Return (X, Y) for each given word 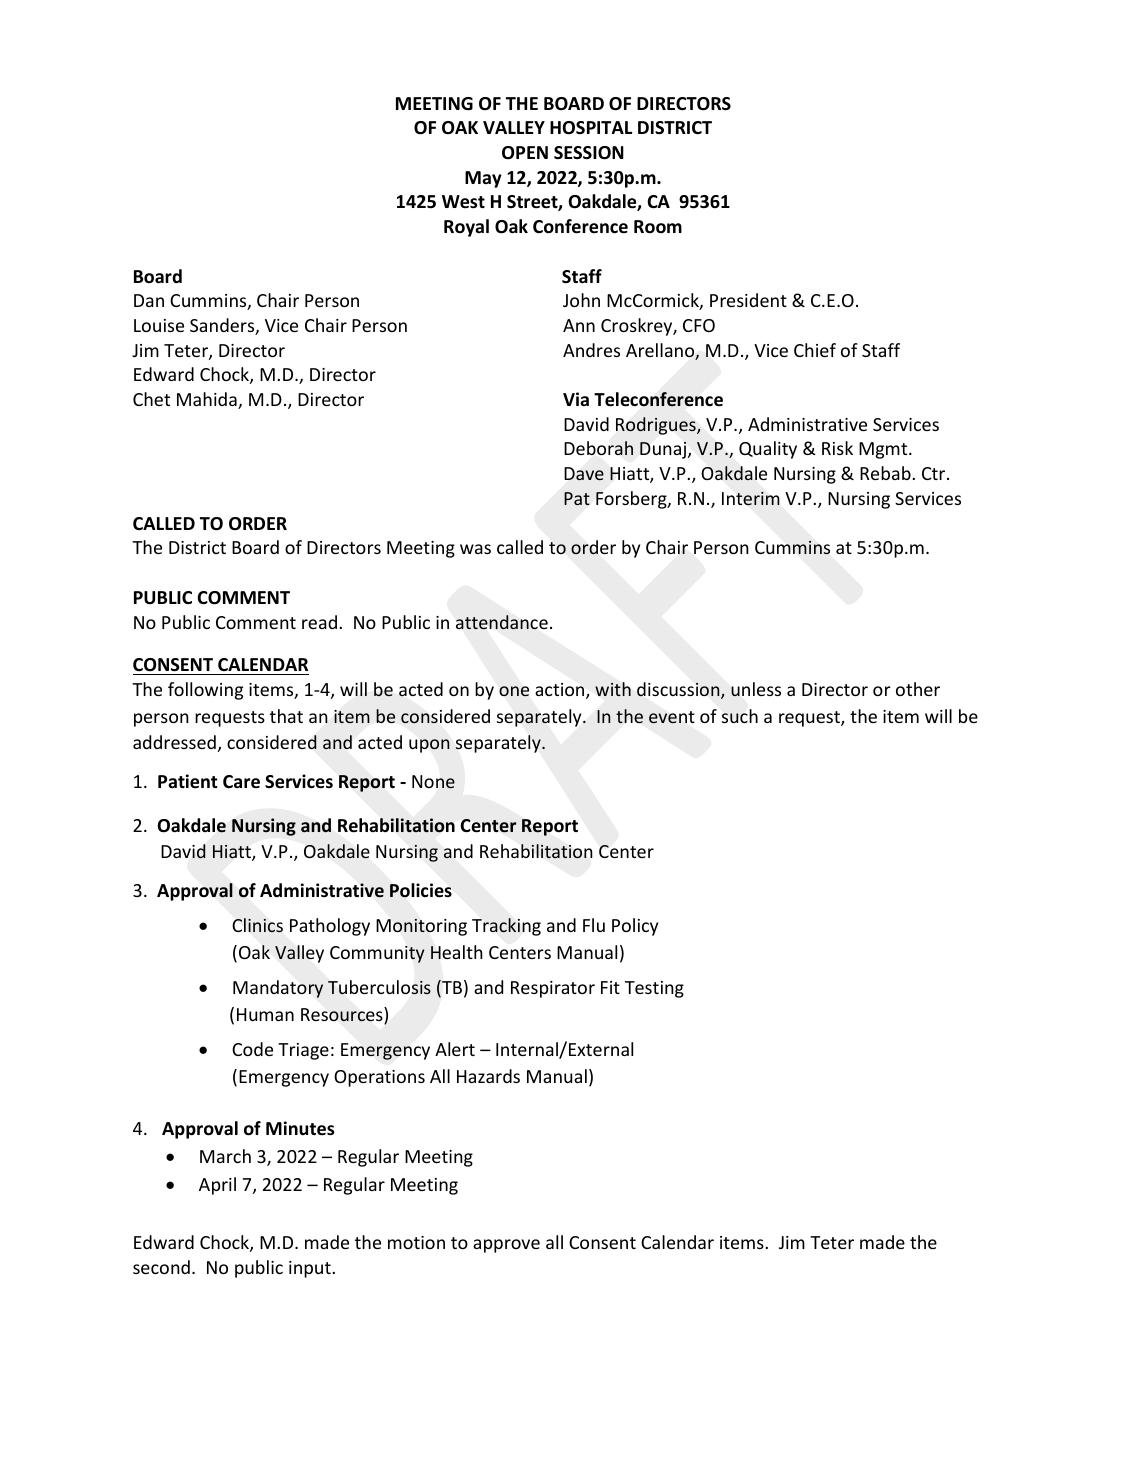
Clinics (258, 925)
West (463, 202)
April (217, 1186)
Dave (584, 473)
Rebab (886, 473)
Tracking (506, 927)
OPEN (525, 152)
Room (658, 227)
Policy (635, 927)
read (319, 622)
